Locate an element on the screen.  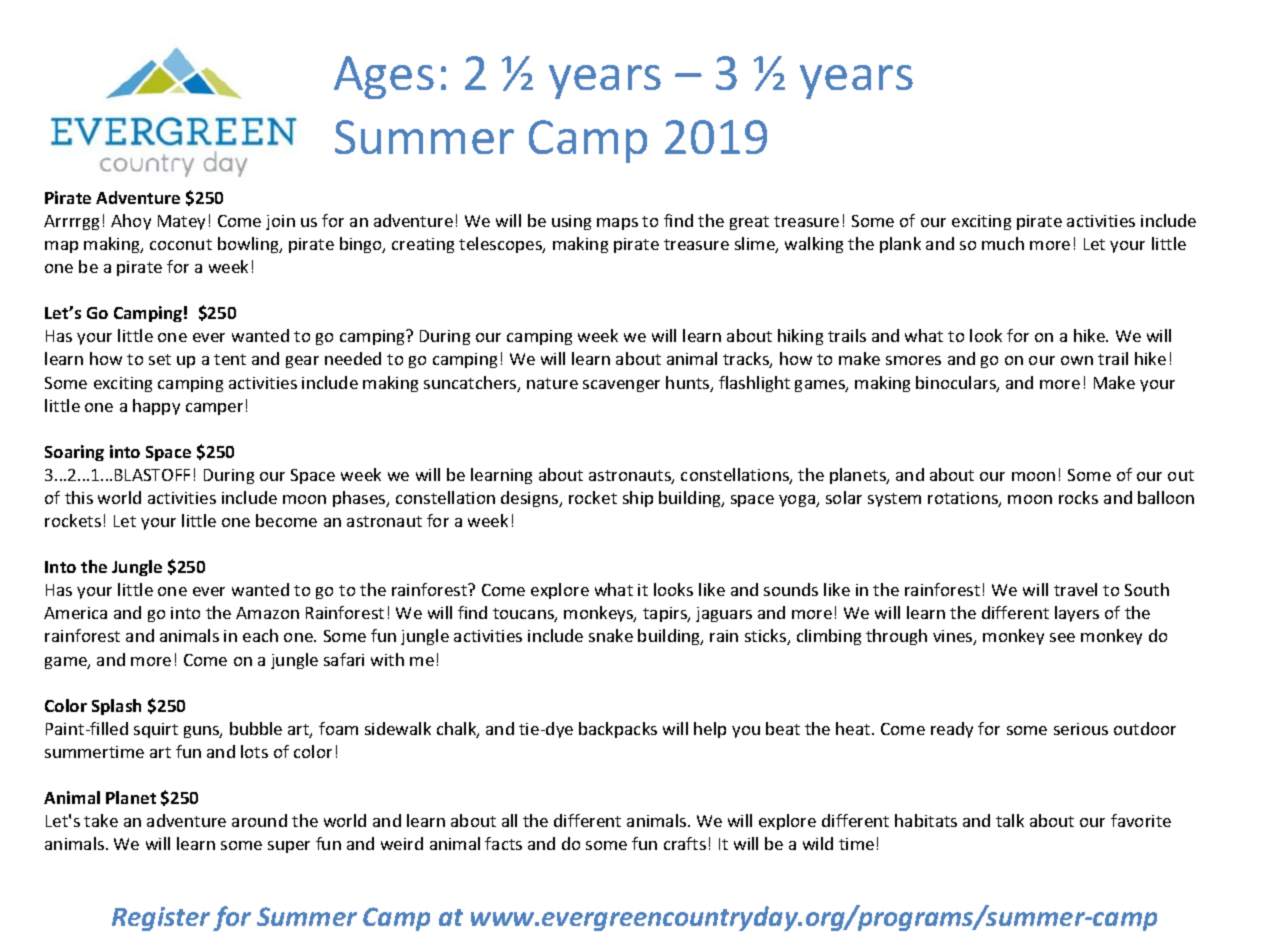
much is located at coordinates (1003, 243).
